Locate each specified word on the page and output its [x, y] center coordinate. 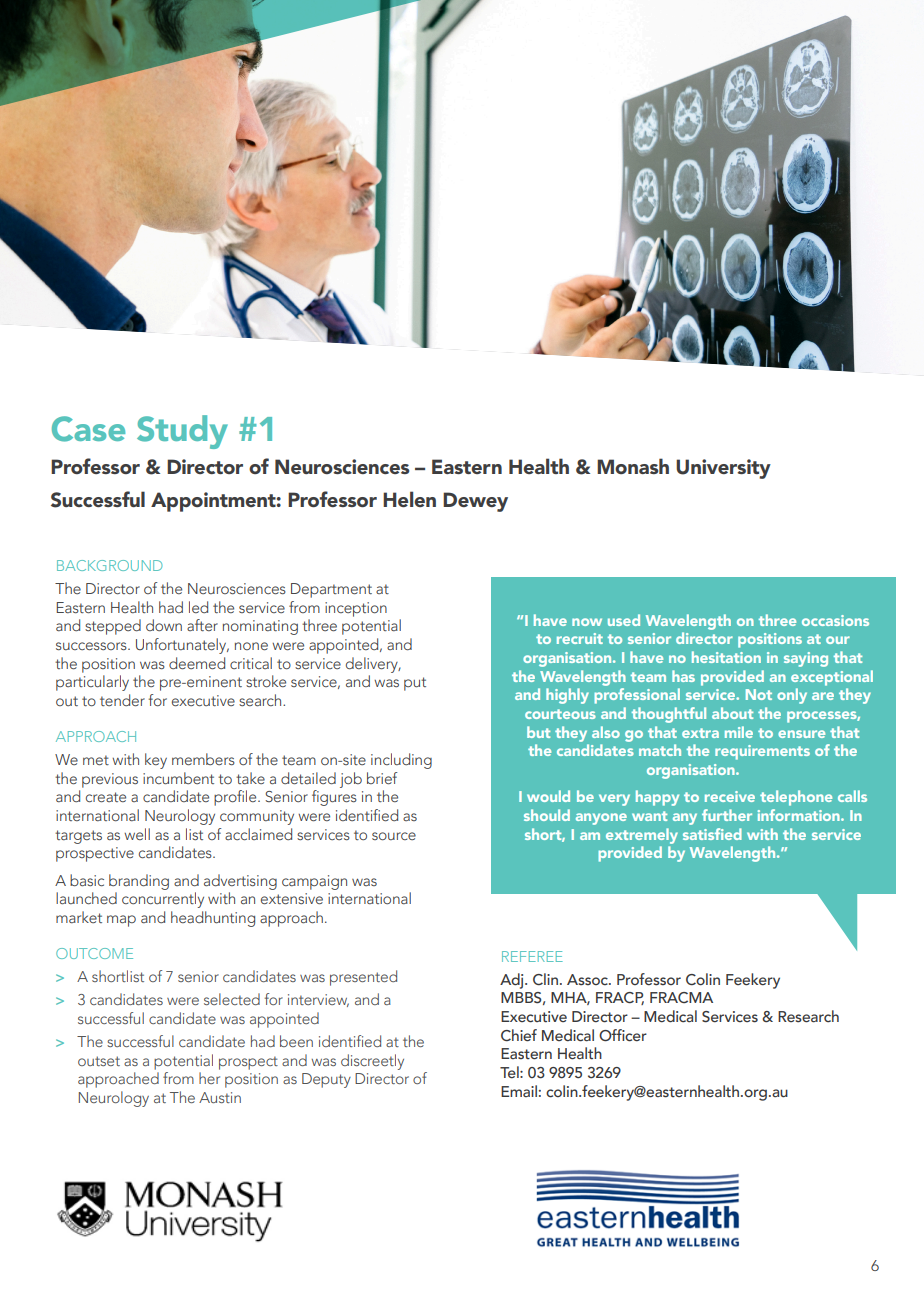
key [156, 761]
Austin [220, 1097]
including [401, 761]
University [723, 469]
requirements [762, 752]
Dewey [475, 502]
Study [182, 432]
